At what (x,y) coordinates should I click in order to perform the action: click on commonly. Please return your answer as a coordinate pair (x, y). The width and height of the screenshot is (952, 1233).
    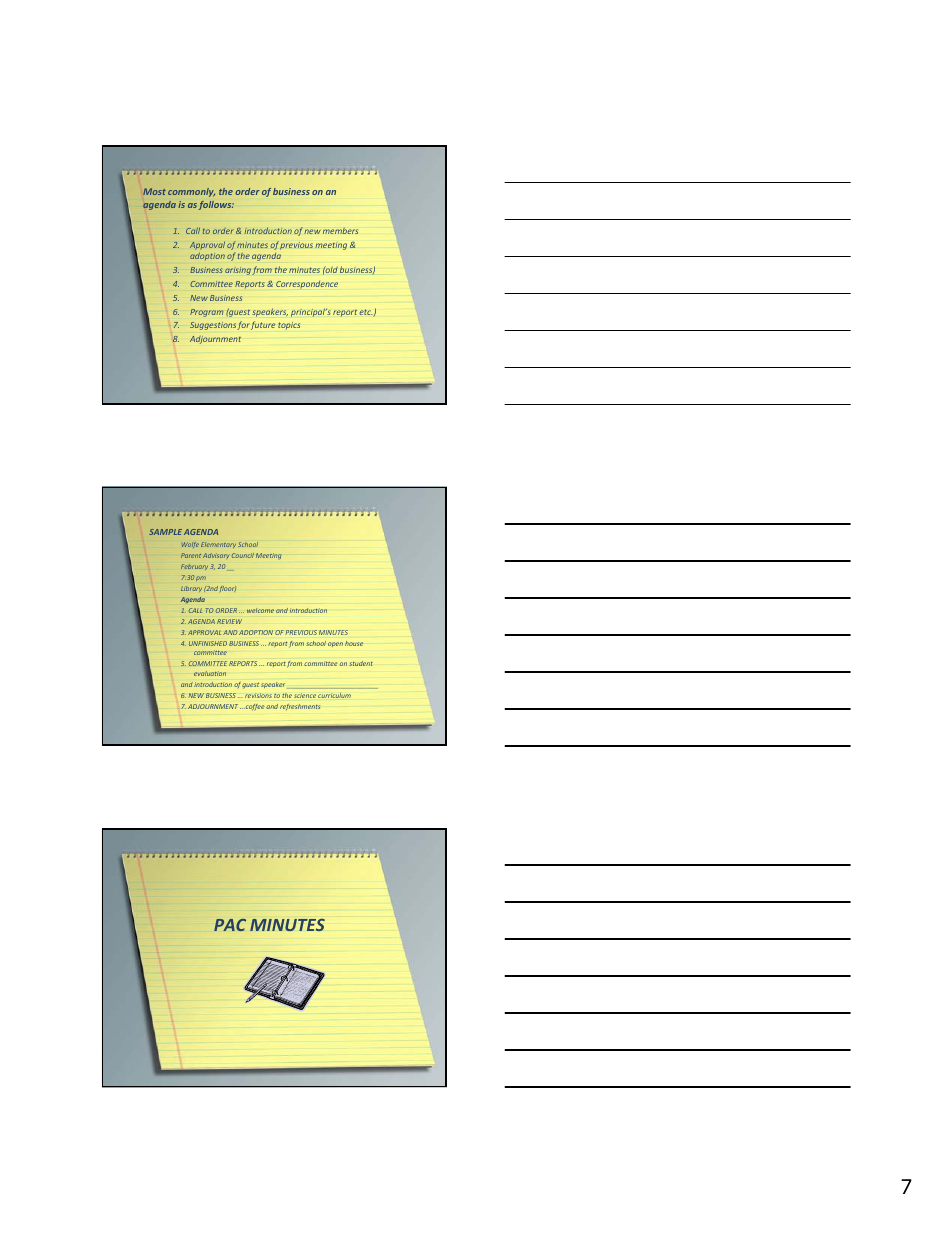
    Looking at the image, I should click on (191, 192).
